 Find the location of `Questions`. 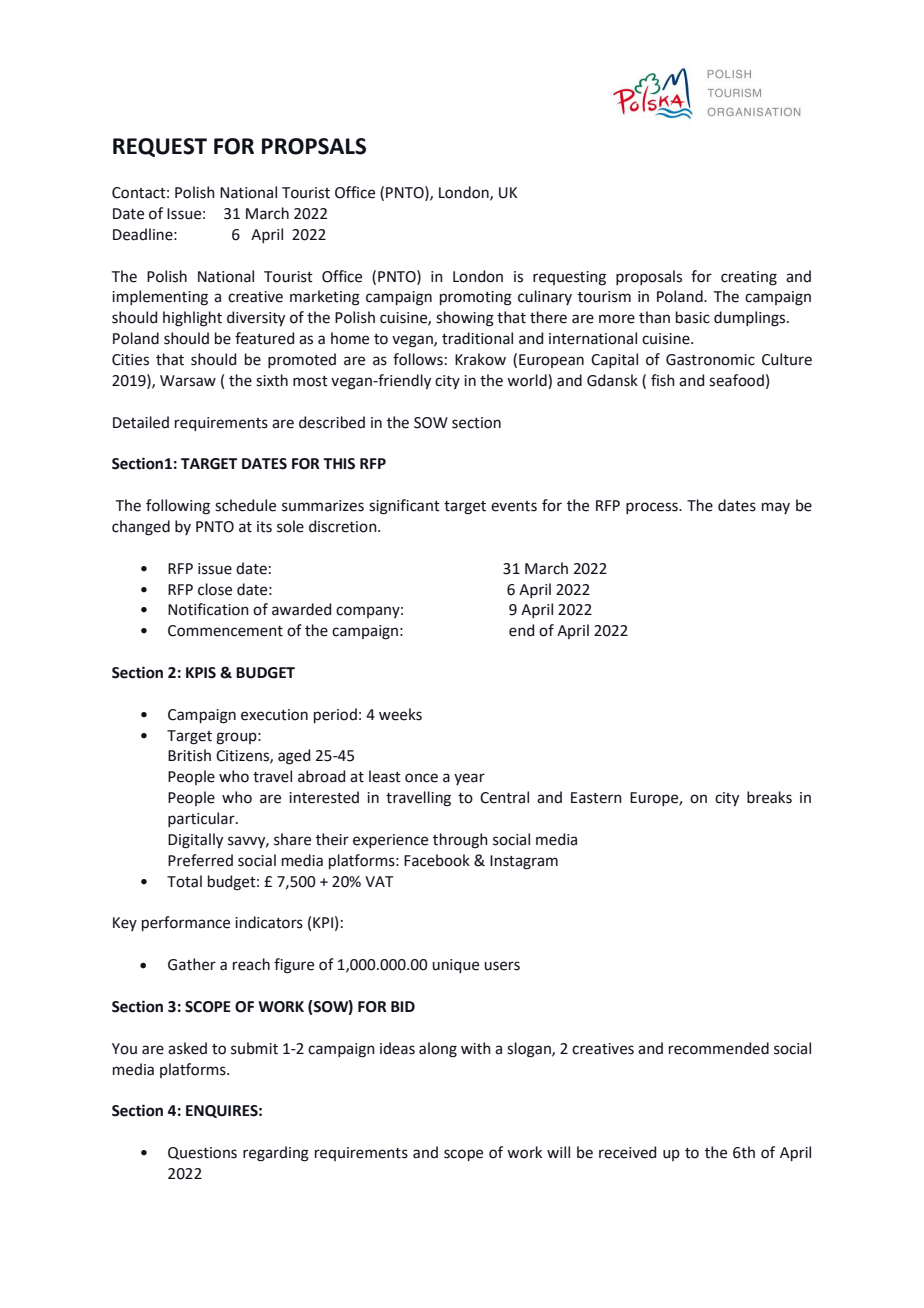

Questions is located at coordinates (202, 1153).
